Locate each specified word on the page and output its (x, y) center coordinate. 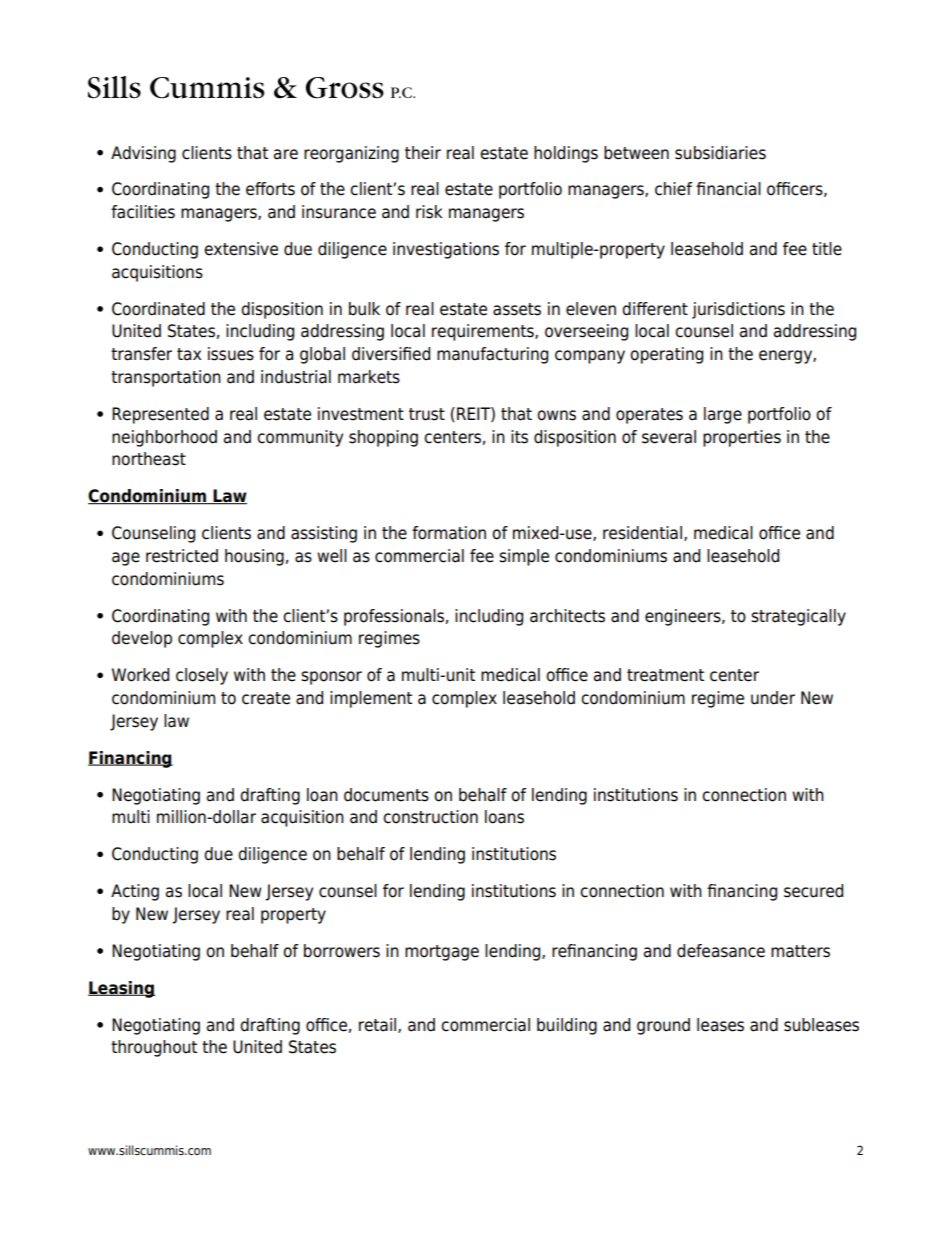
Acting (135, 892)
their (423, 153)
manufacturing (492, 355)
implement (371, 699)
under (773, 698)
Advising (143, 154)
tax (189, 354)
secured (813, 891)
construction (430, 817)
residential (642, 533)
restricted (182, 556)
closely (202, 676)
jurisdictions (738, 310)
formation (449, 533)
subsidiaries (720, 153)
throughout (154, 1048)
